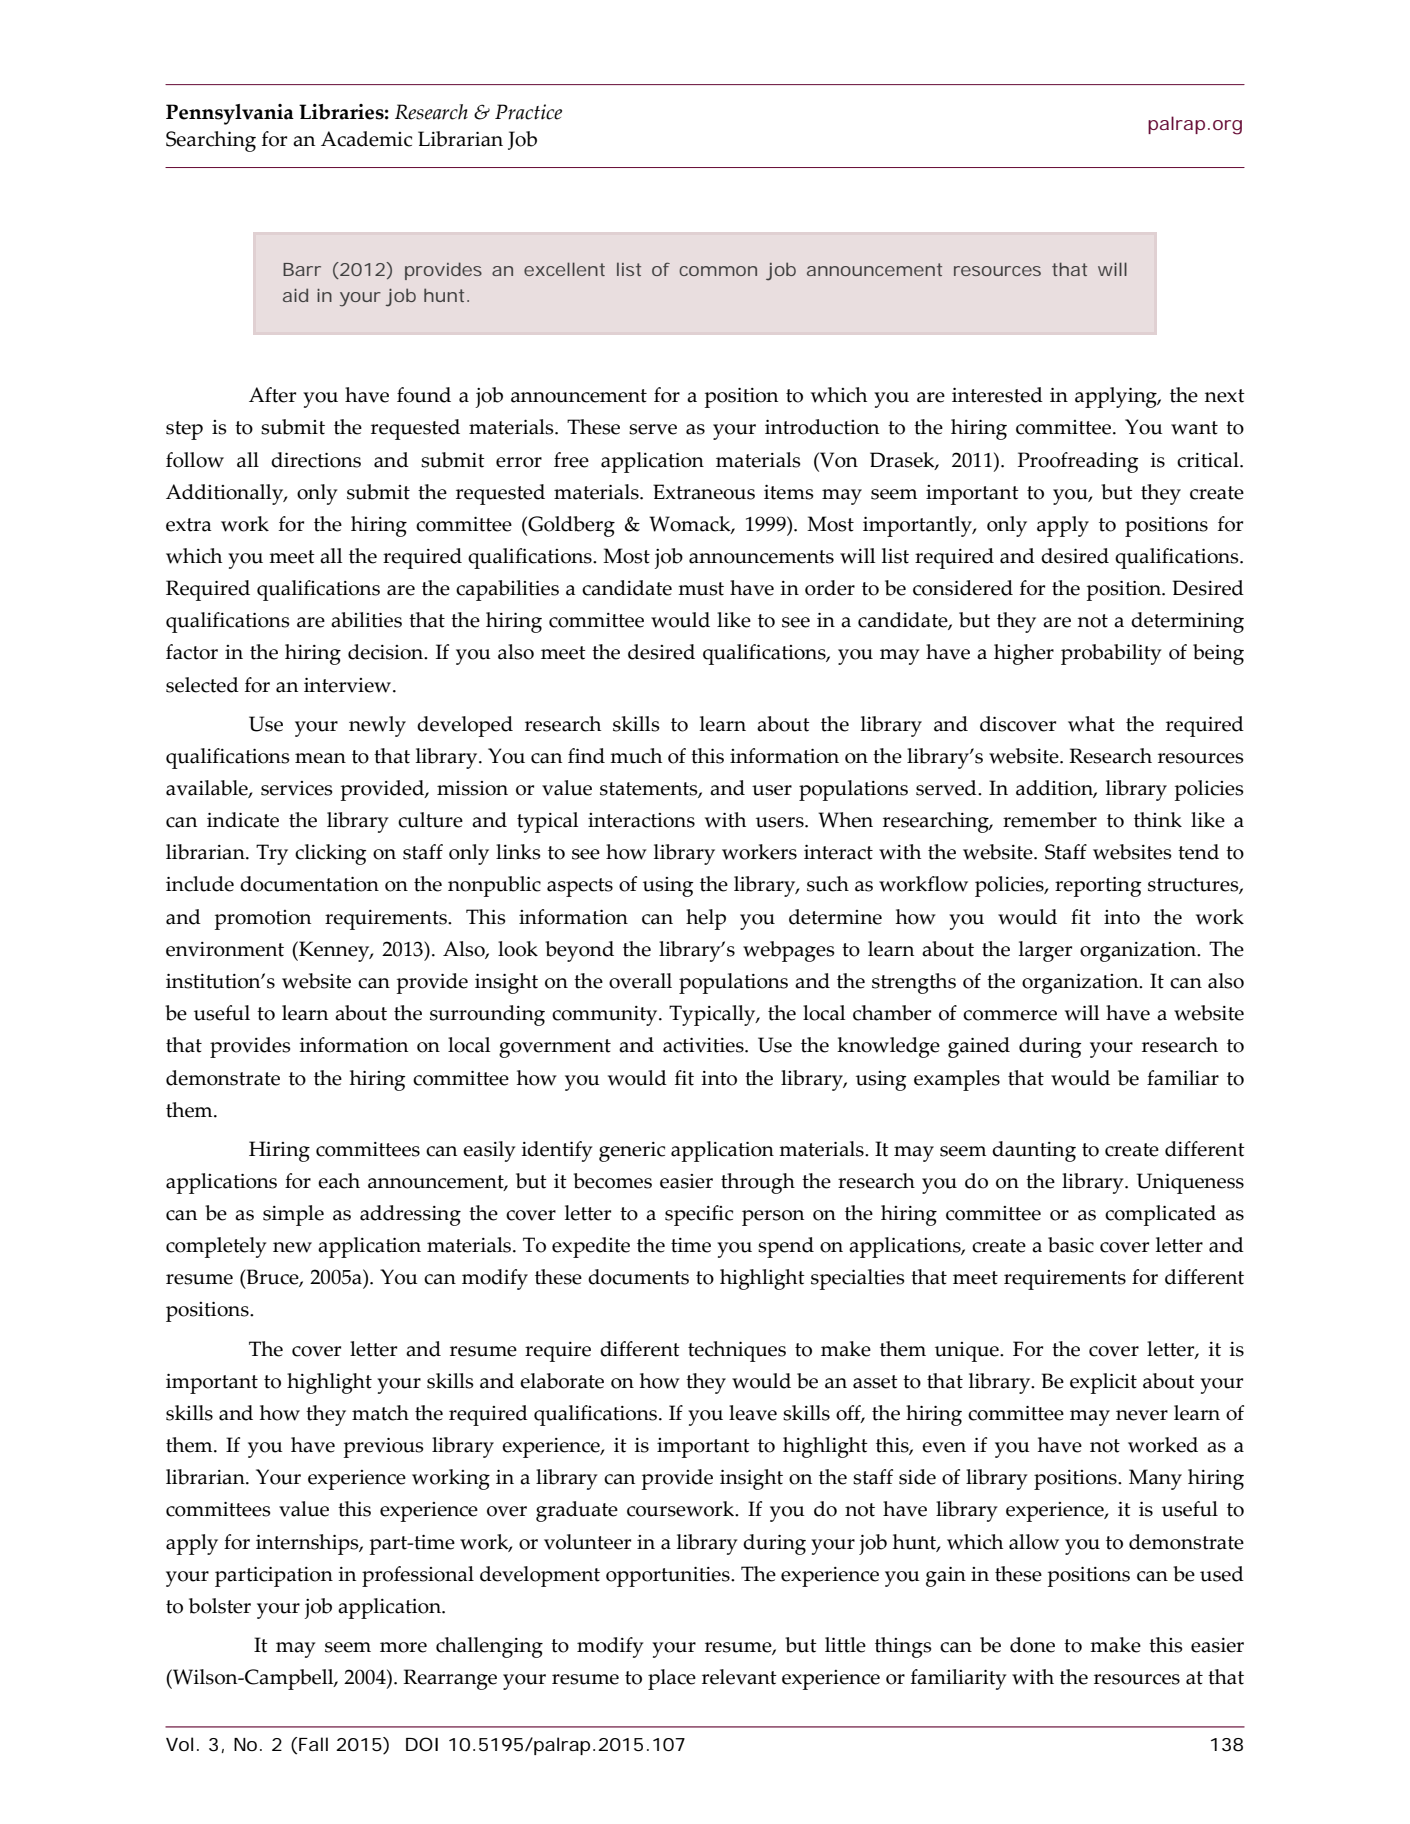 This screenshot has height=1824, width=1410. What do you see at coordinates (1098, 887) in the screenshot?
I see `reporting` at bounding box center [1098, 887].
